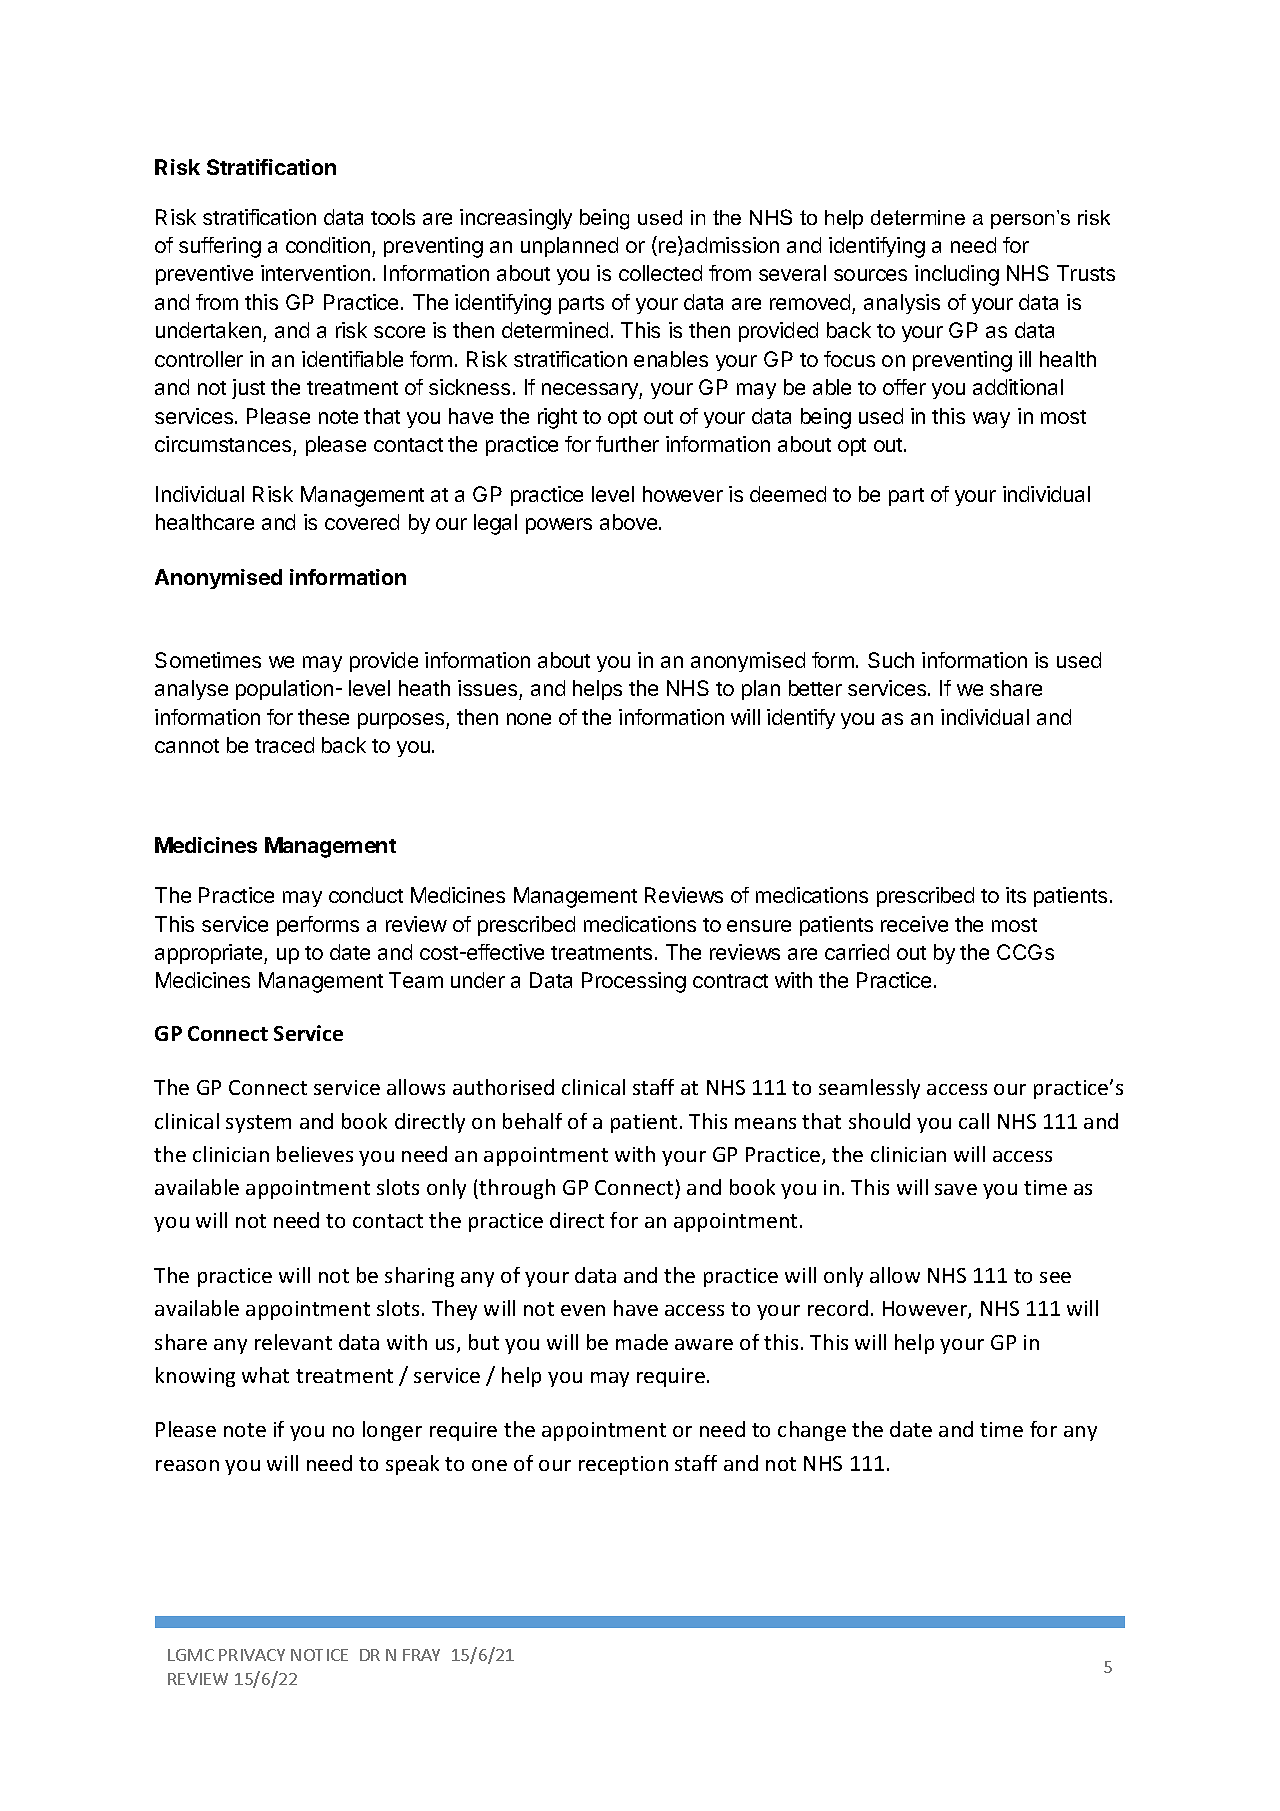 The image size is (1280, 1811). Describe the element at coordinates (891, 660) in the page. I see `Such` at that location.
